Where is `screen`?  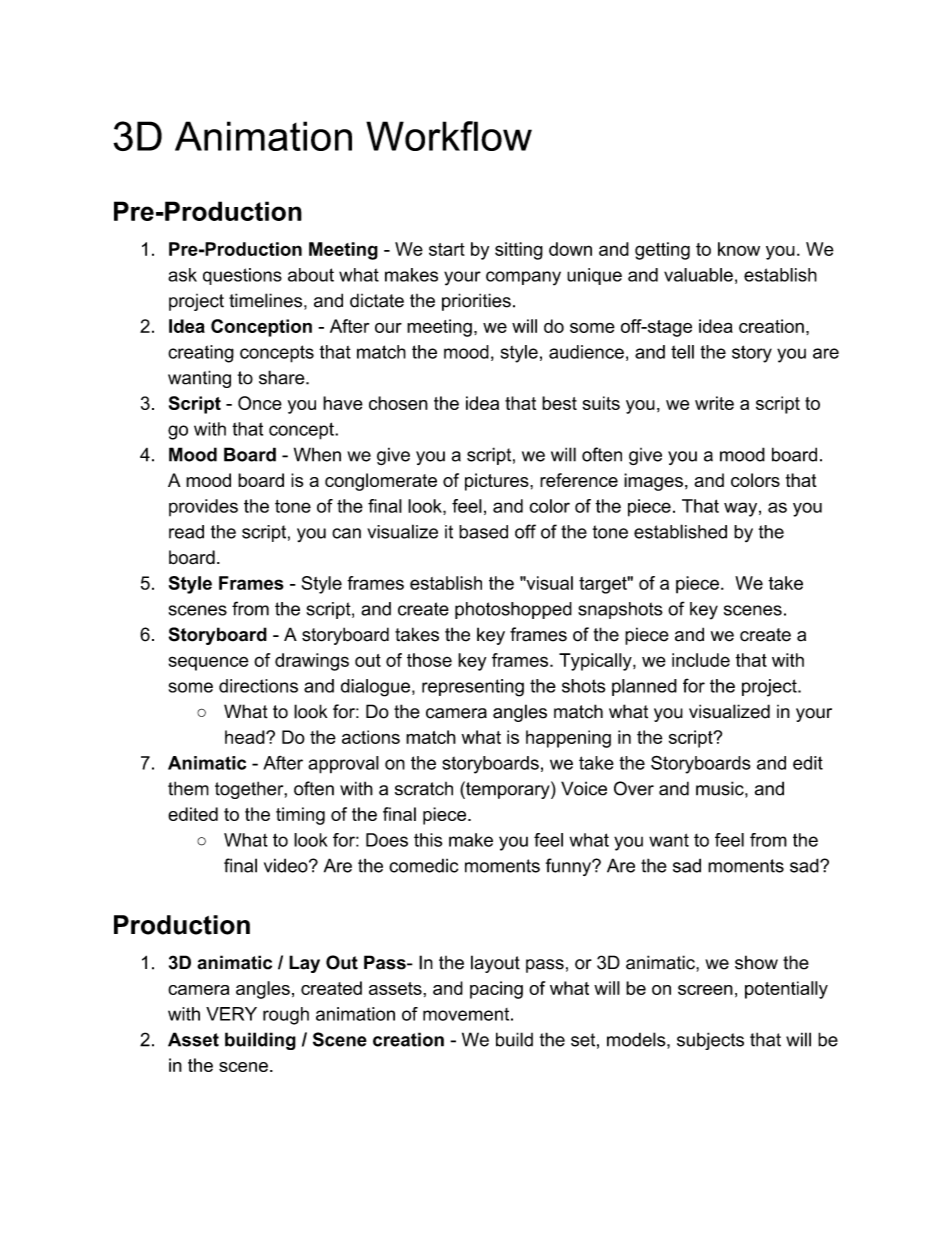 screen is located at coordinates (705, 990).
